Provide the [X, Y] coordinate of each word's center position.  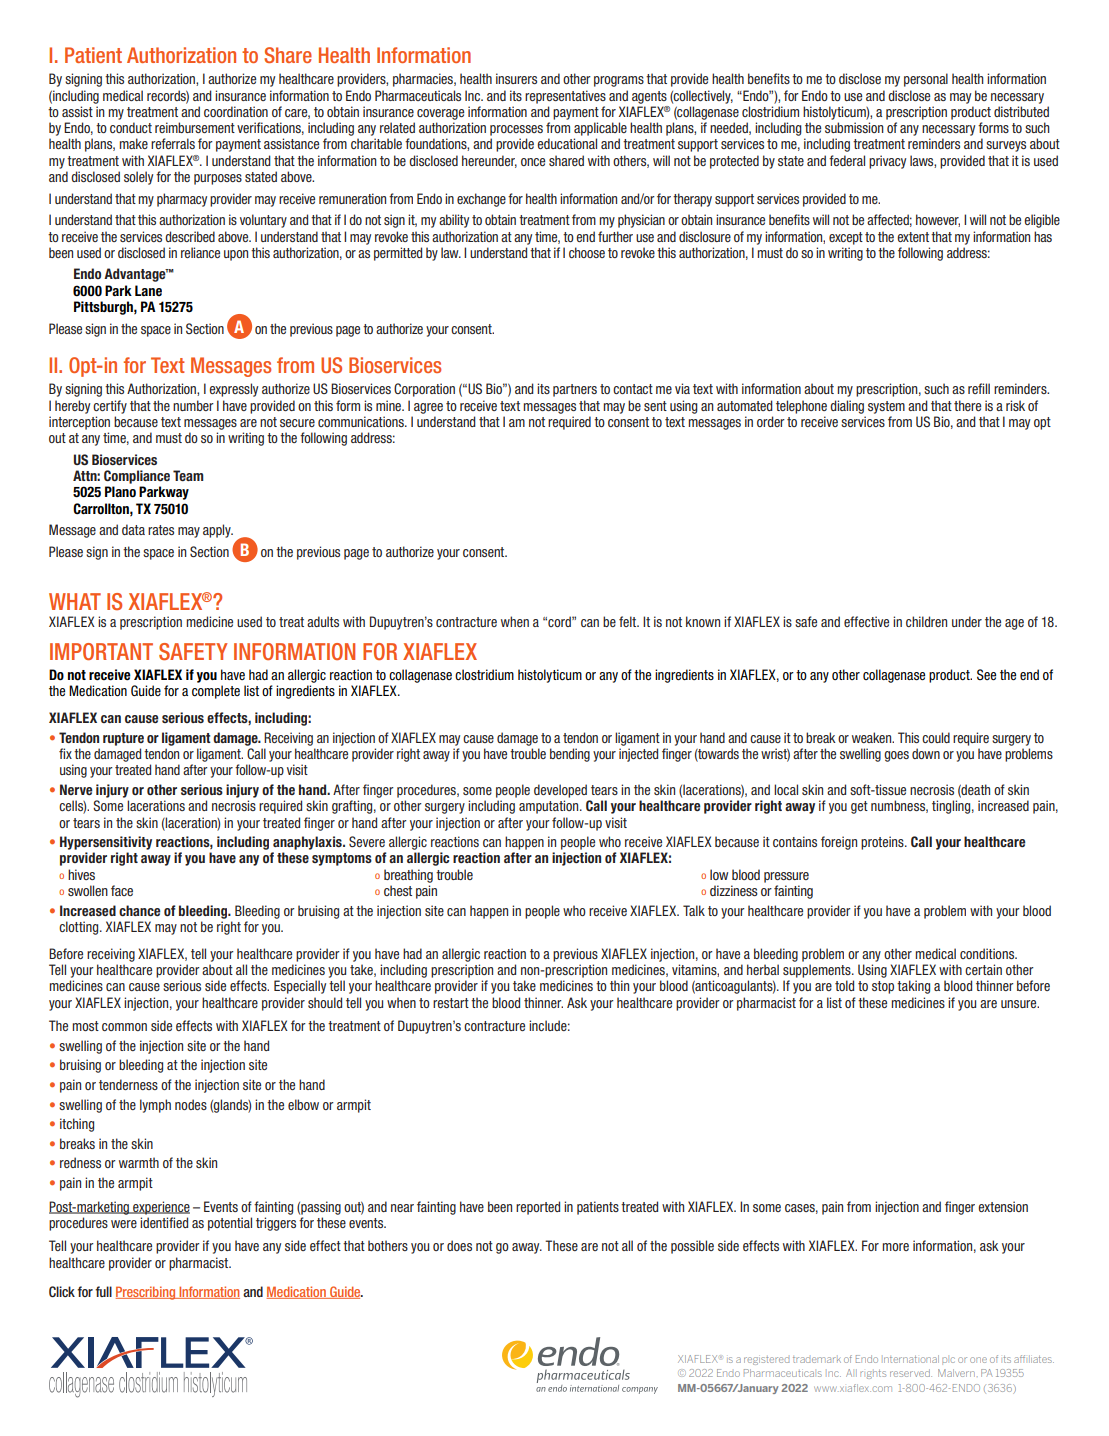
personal [926, 80]
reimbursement [195, 127]
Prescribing [147, 1293]
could [936, 737]
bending [570, 755]
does [459, 1245]
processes [516, 130]
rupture [123, 739]
